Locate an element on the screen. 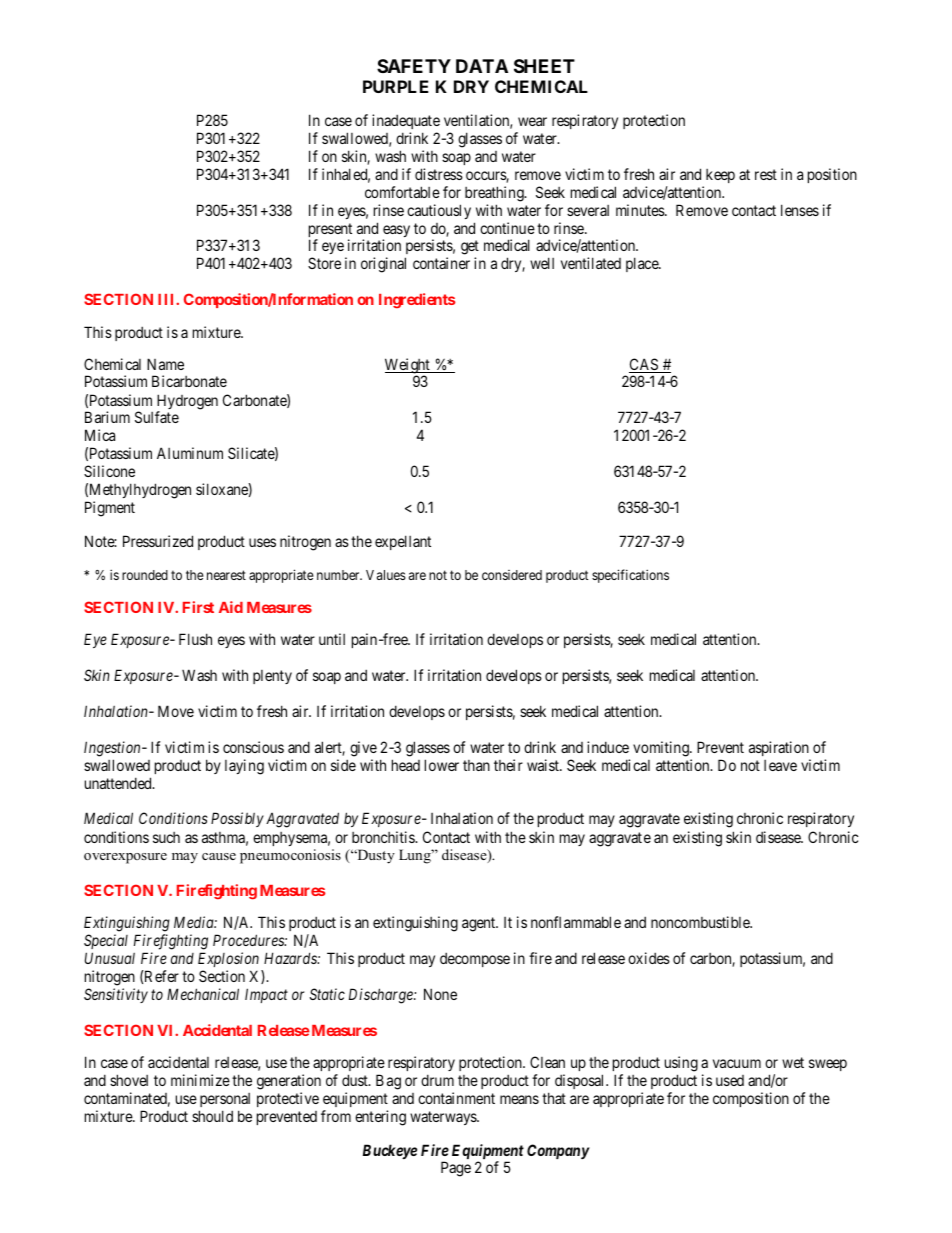 This screenshot has height=1233, width=952. oxides is located at coordinates (649, 958).
